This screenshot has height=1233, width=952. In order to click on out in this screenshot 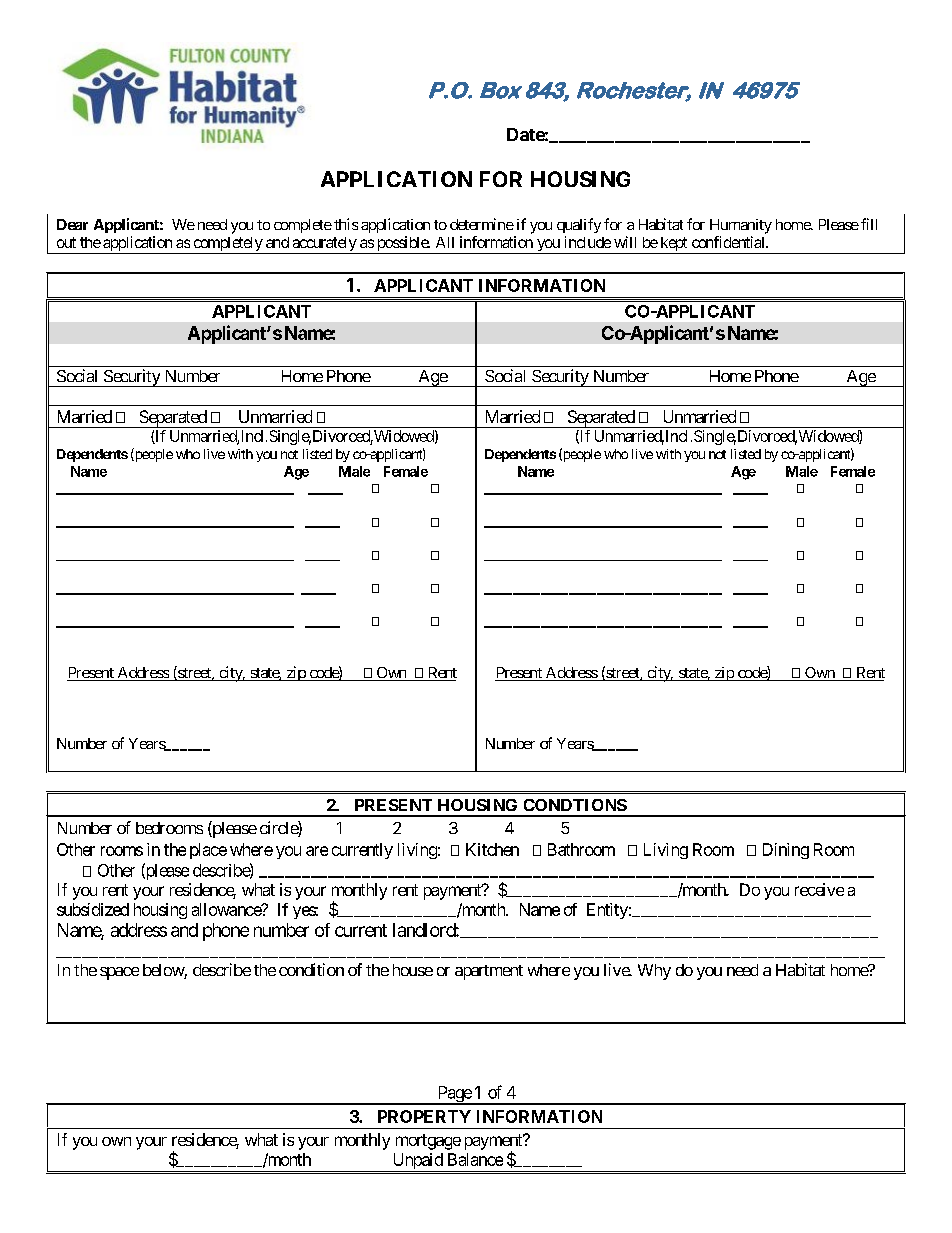, I will do `click(66, 242)`.
